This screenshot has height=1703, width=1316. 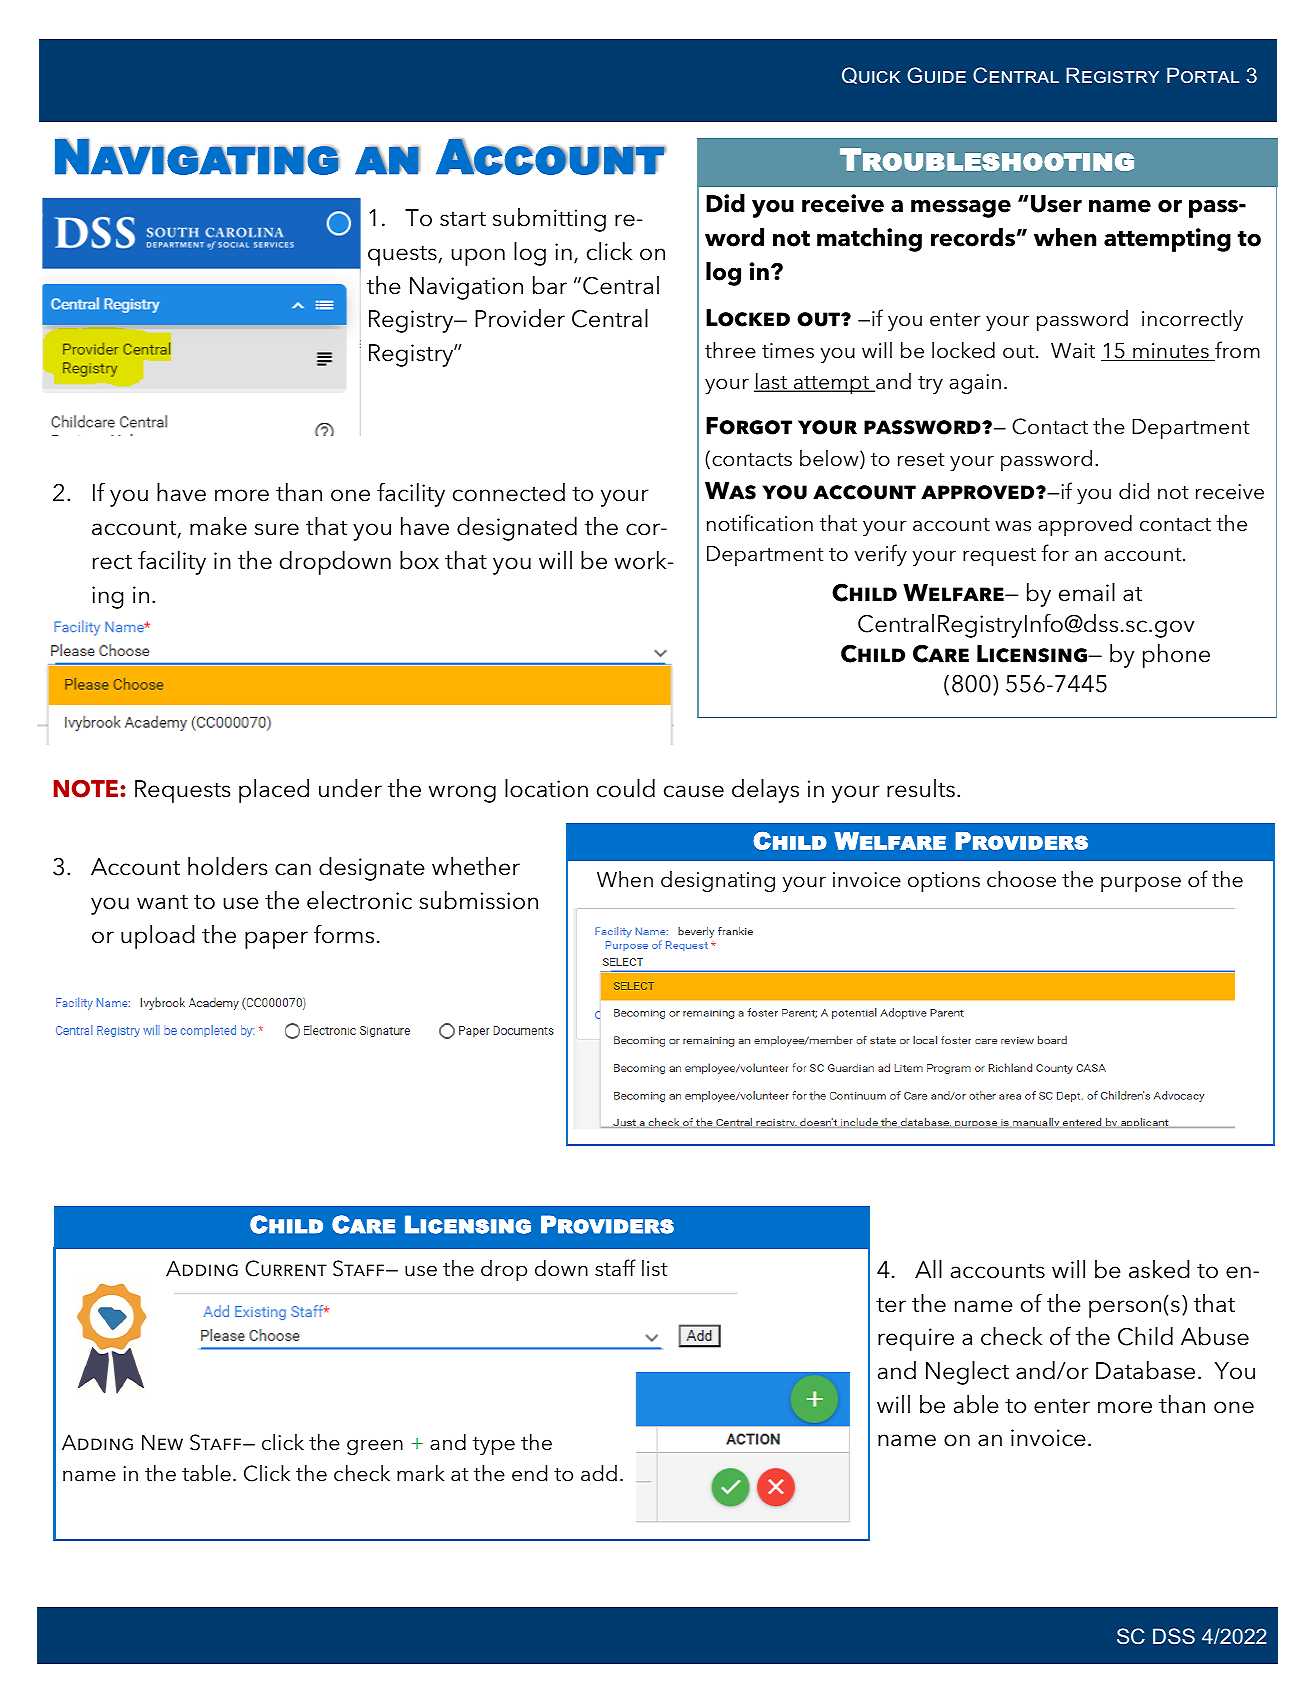 I want to click on Portal, so click(x=1203, y=75).
